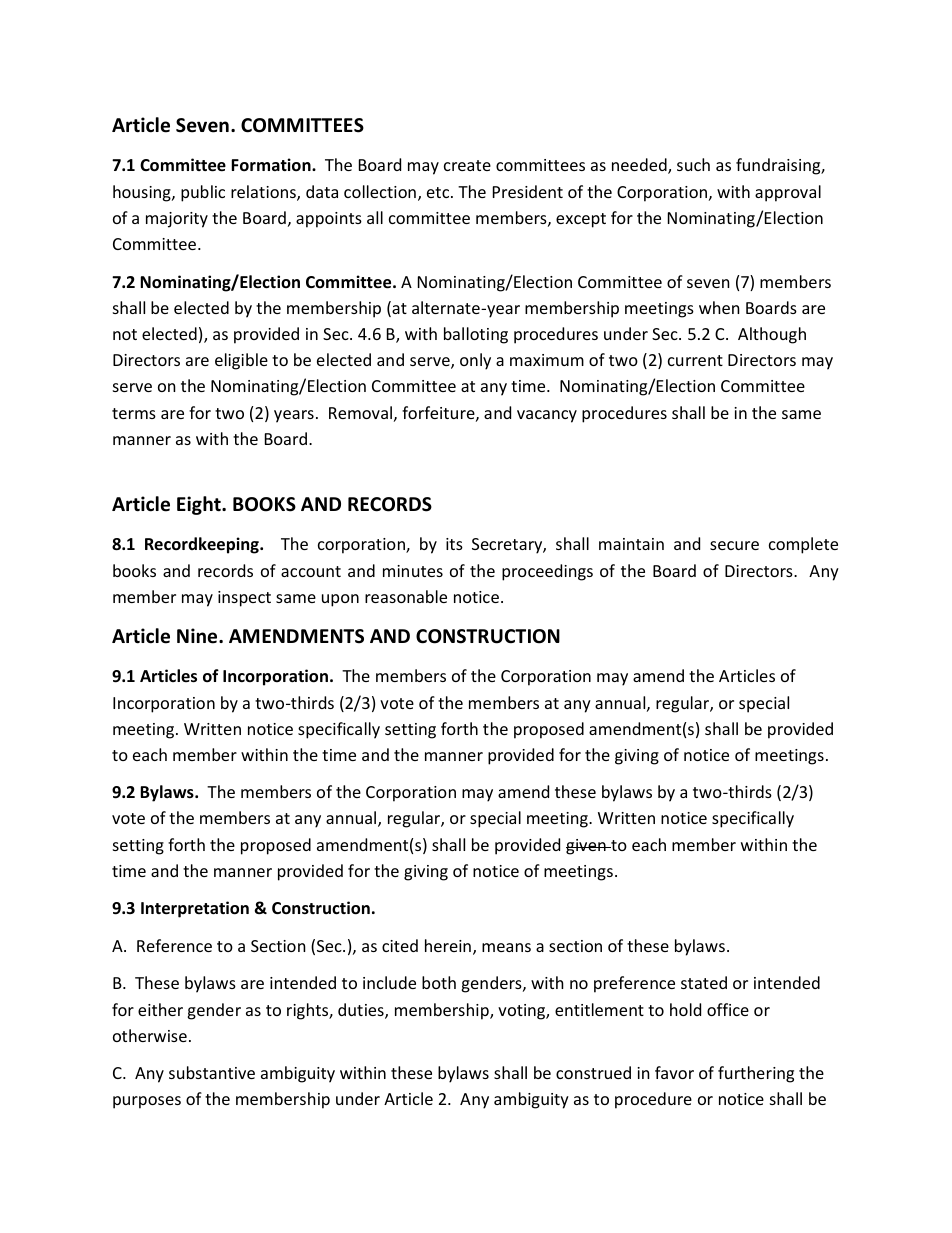  What do you see at coordinates (593, 1072) in the screenshot?
I see `construed` at bounding box center [593, 1072].
